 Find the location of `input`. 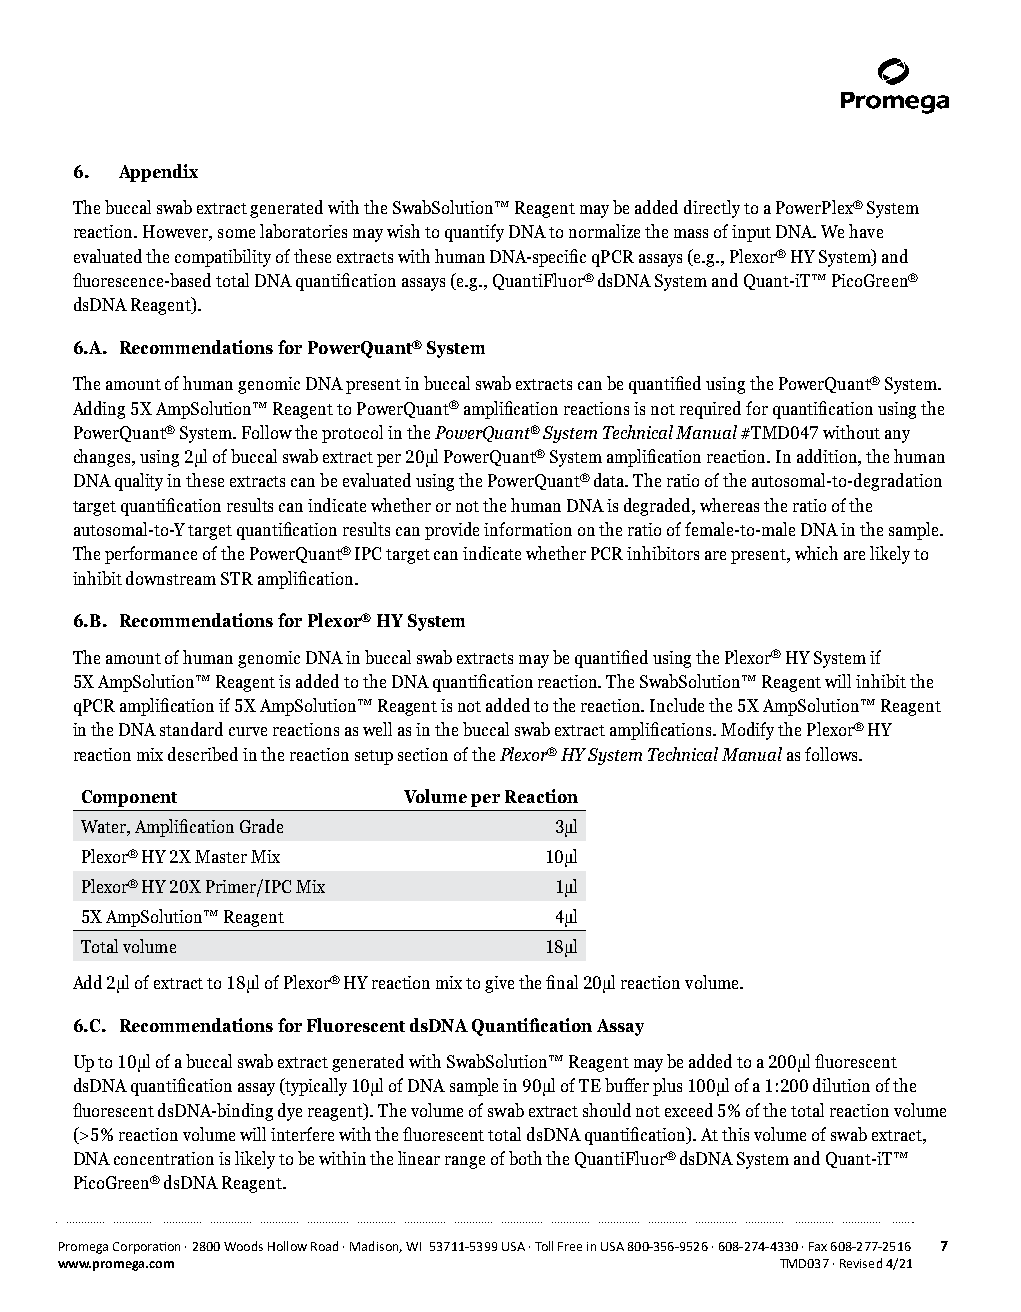

input is located at coordinates (751, 233).
